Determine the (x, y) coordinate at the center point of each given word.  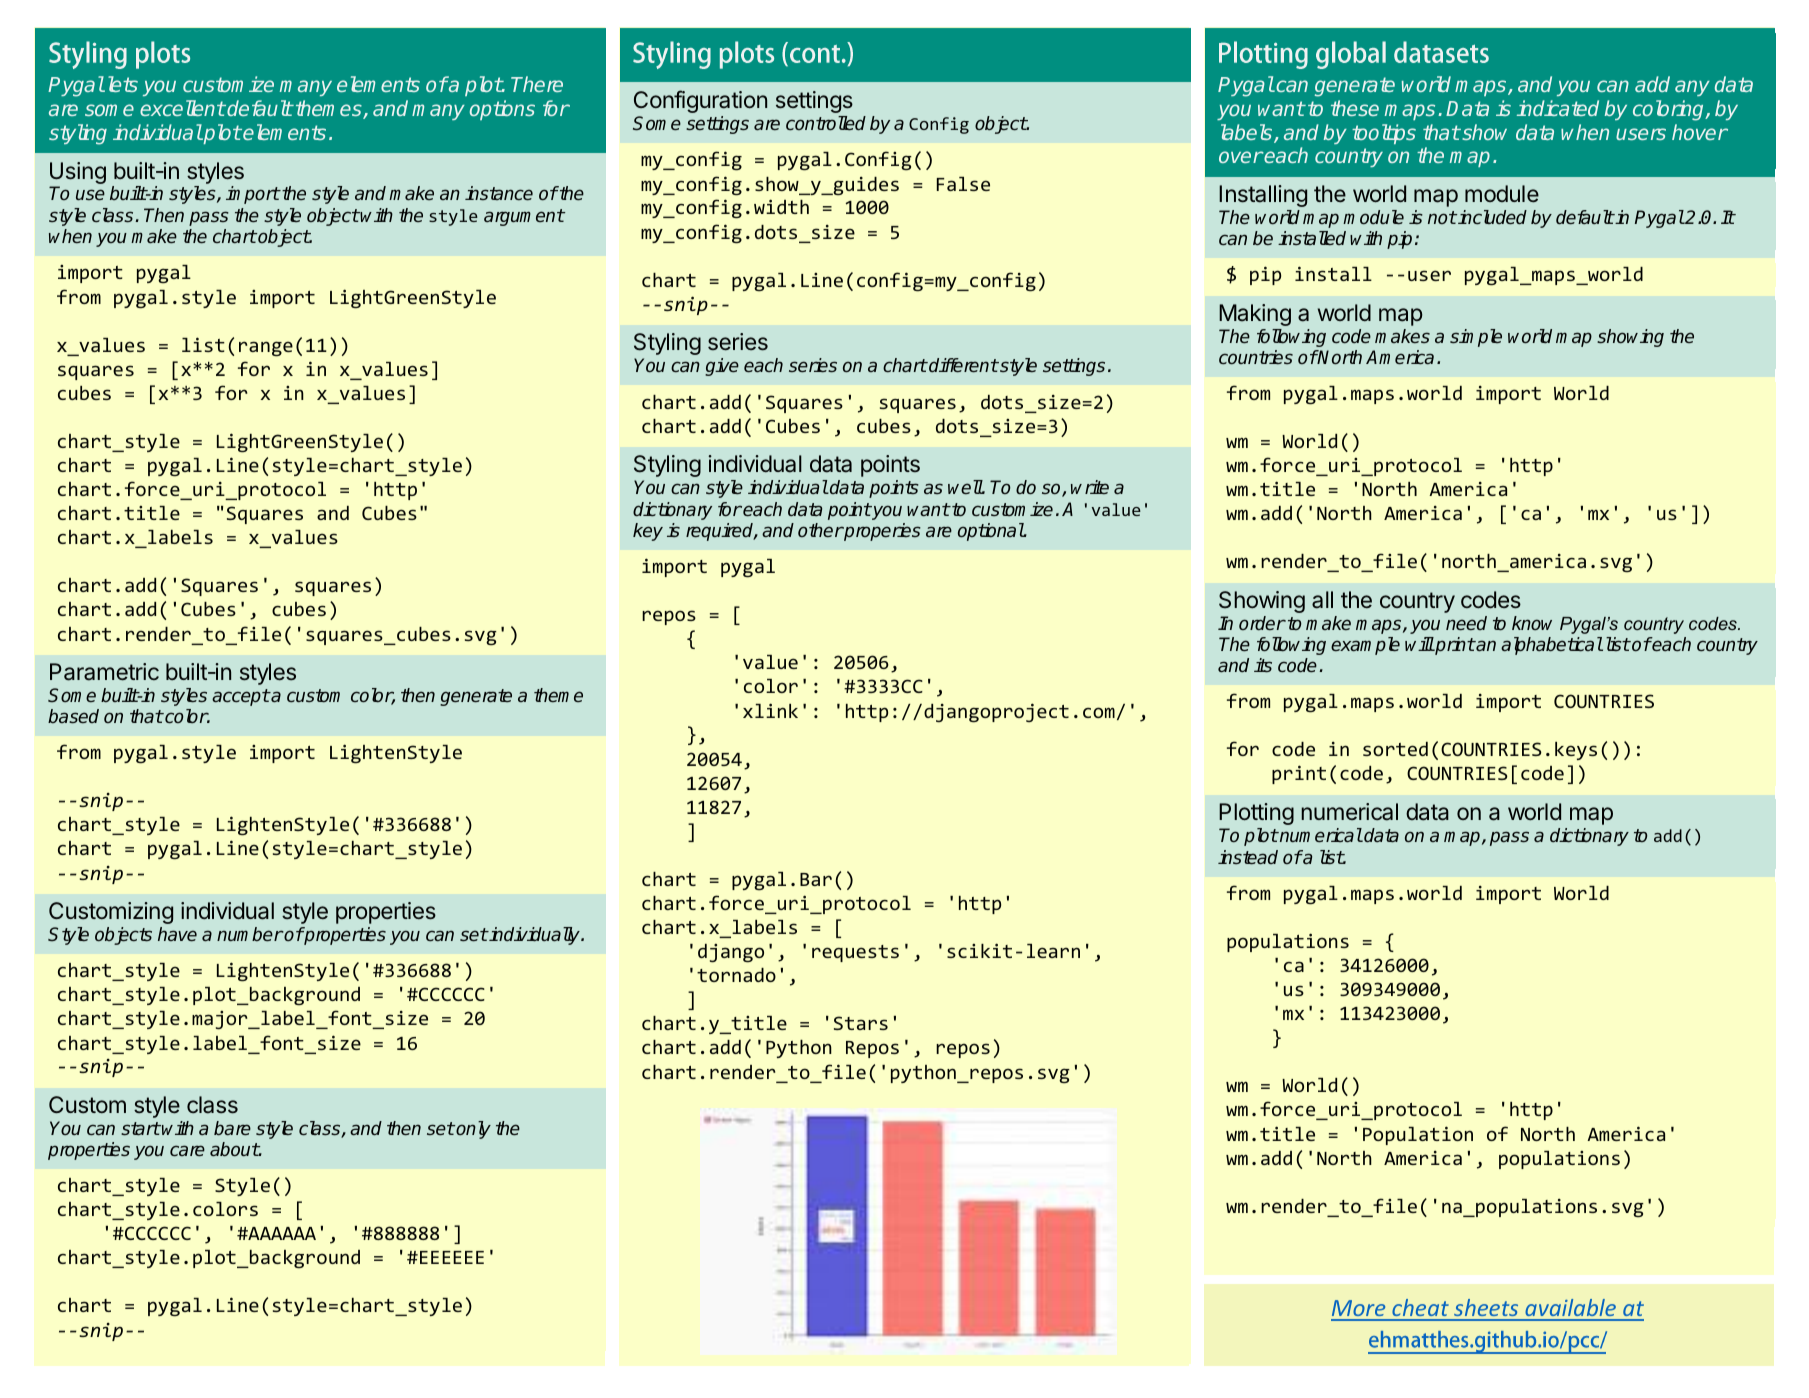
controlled (826, 123)
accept (241, 697)
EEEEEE (452, 1257)
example (1365, 646)
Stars (861, 1023)
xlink (770, 710)
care (187, 1150)
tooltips (1384, 134)
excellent (182, 108)
